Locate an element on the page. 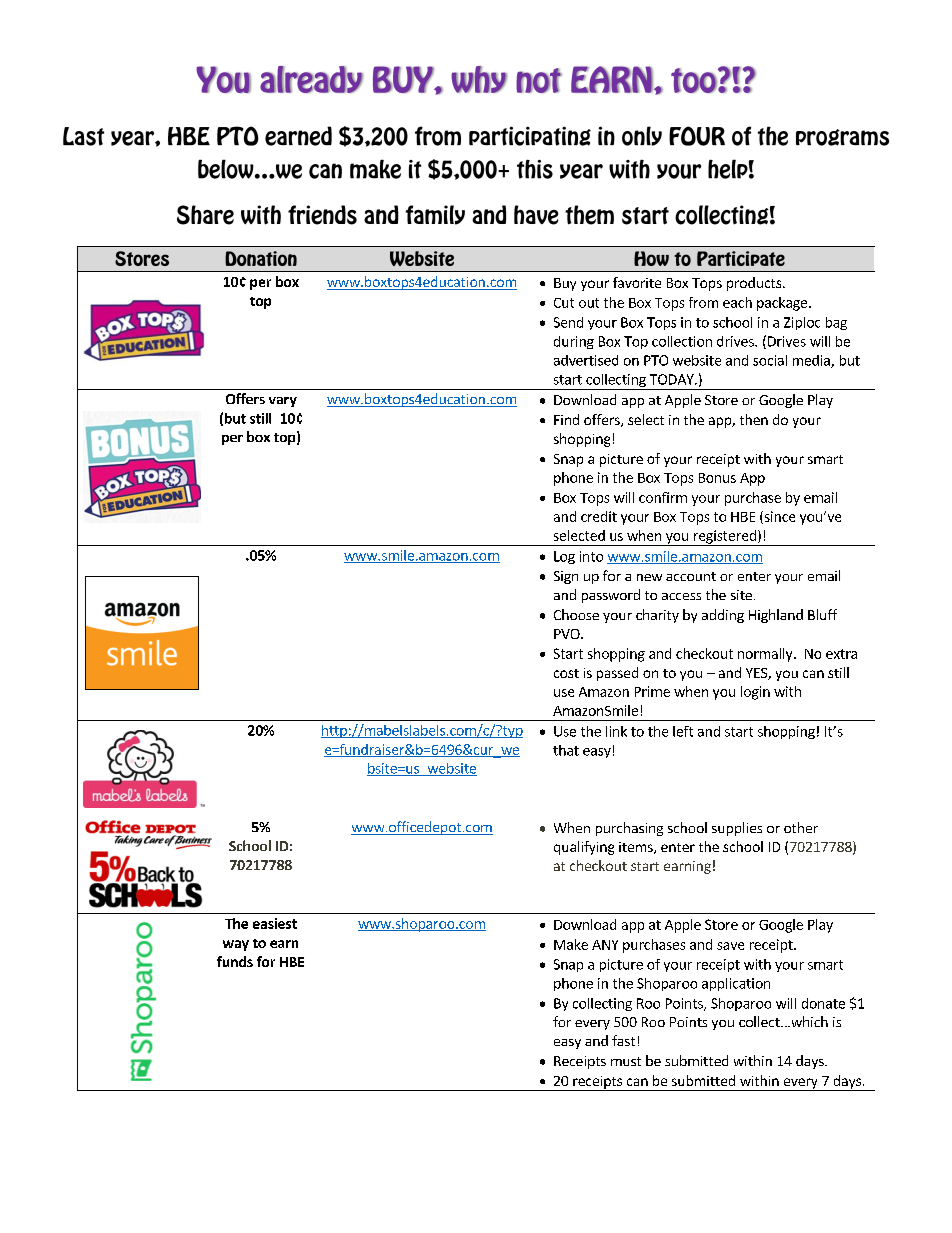  Cut is located at coordinates (564, 303).
